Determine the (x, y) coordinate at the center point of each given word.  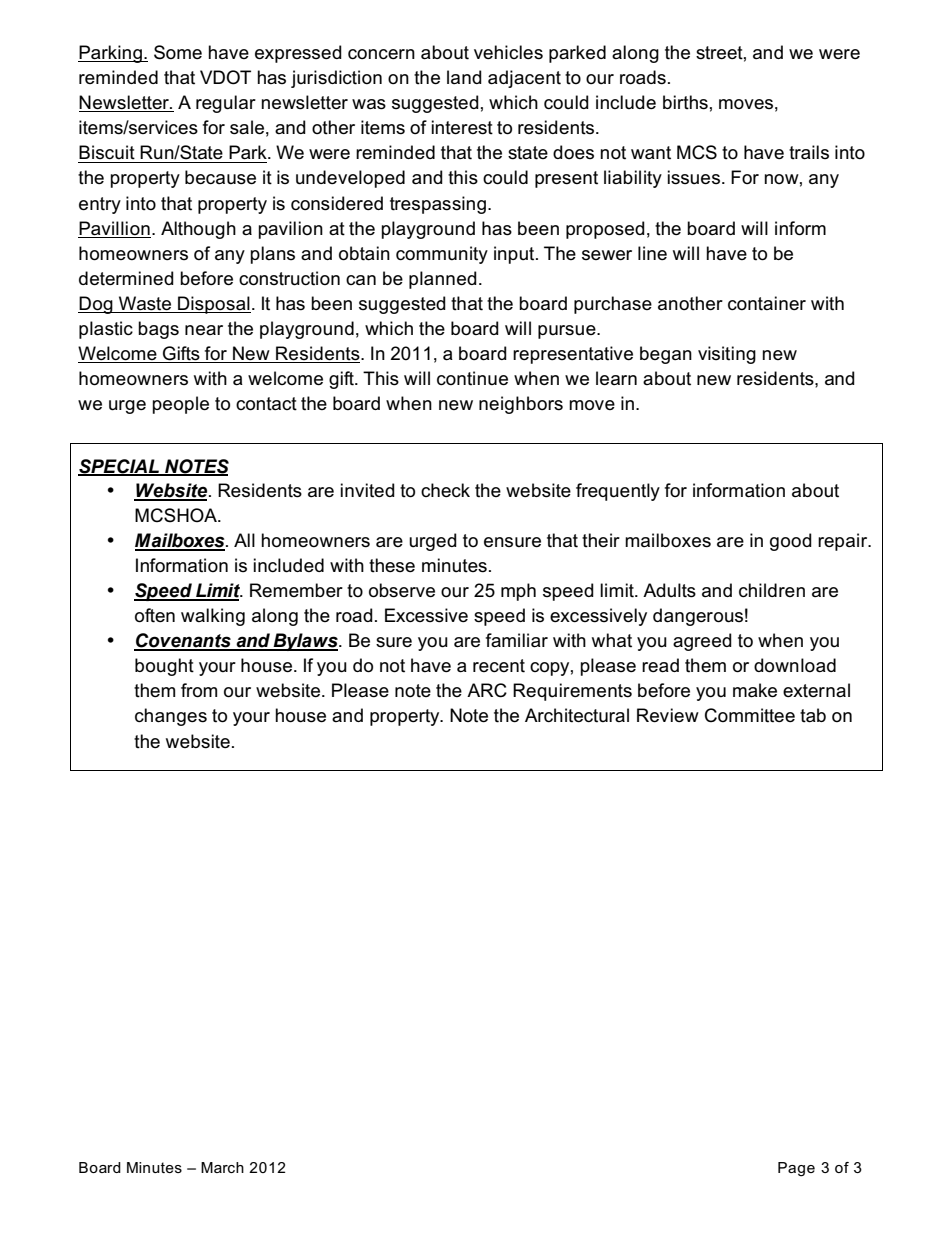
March (222, 1167)
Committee (750, 715)
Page (796, 1169)
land (464, 77)
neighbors (521, 405)
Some (178, 52)
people (181, 405)
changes (171, 717)
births (685, 102)
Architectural (577, 715)
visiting (727, 355)
